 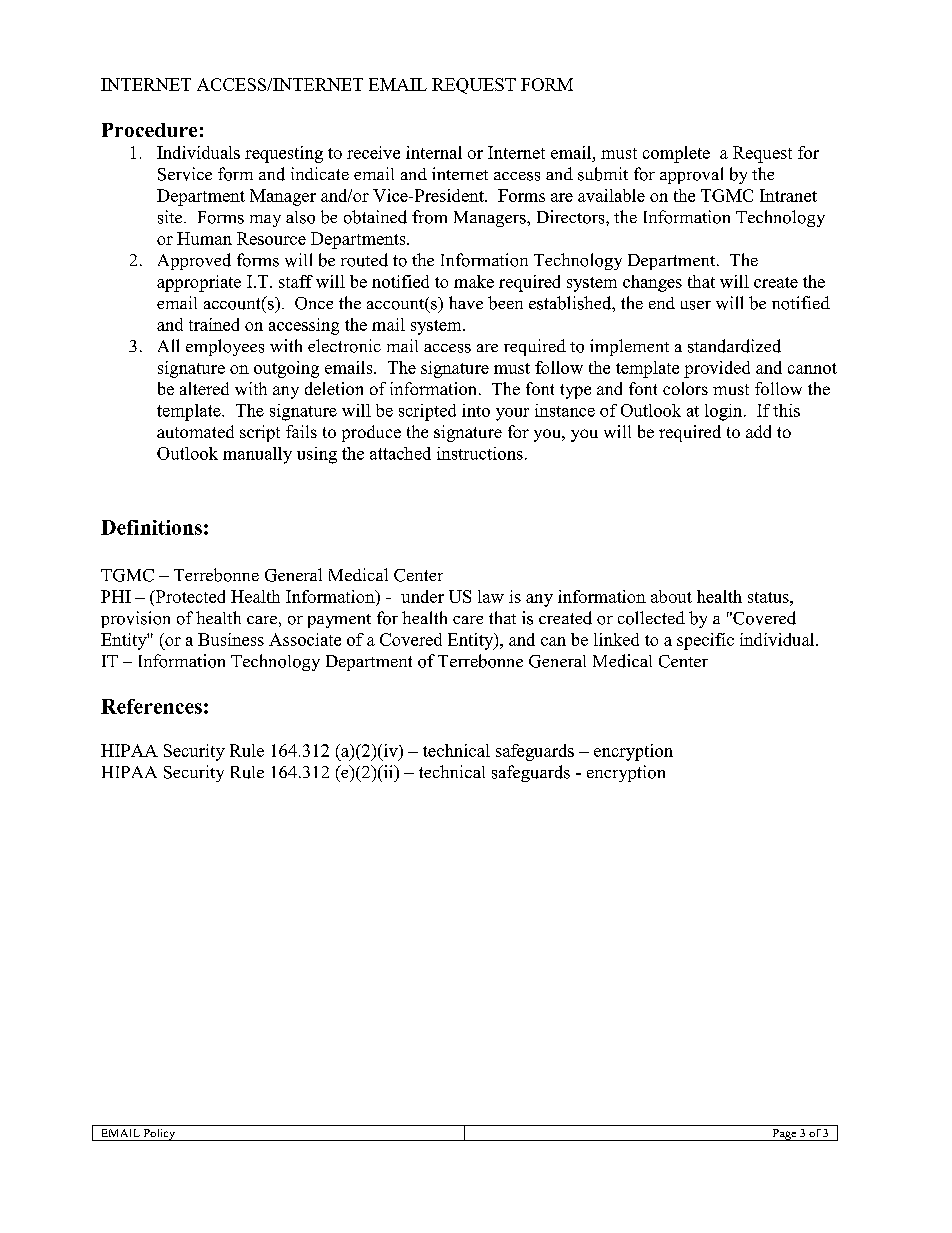 I want to click on add, so click(x=758, y=431).
